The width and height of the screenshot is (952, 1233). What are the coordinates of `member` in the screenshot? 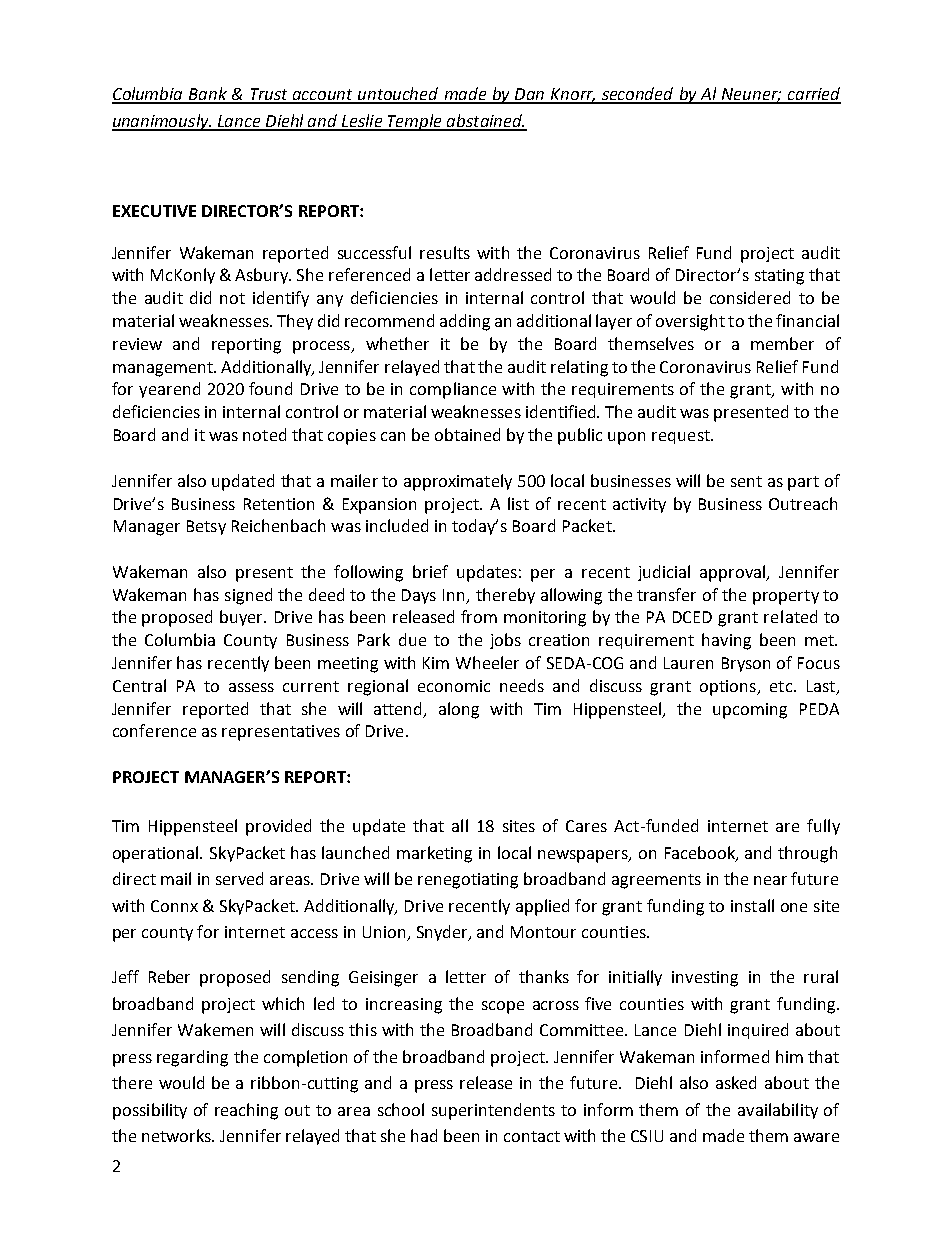 It's located at (782, 343).
